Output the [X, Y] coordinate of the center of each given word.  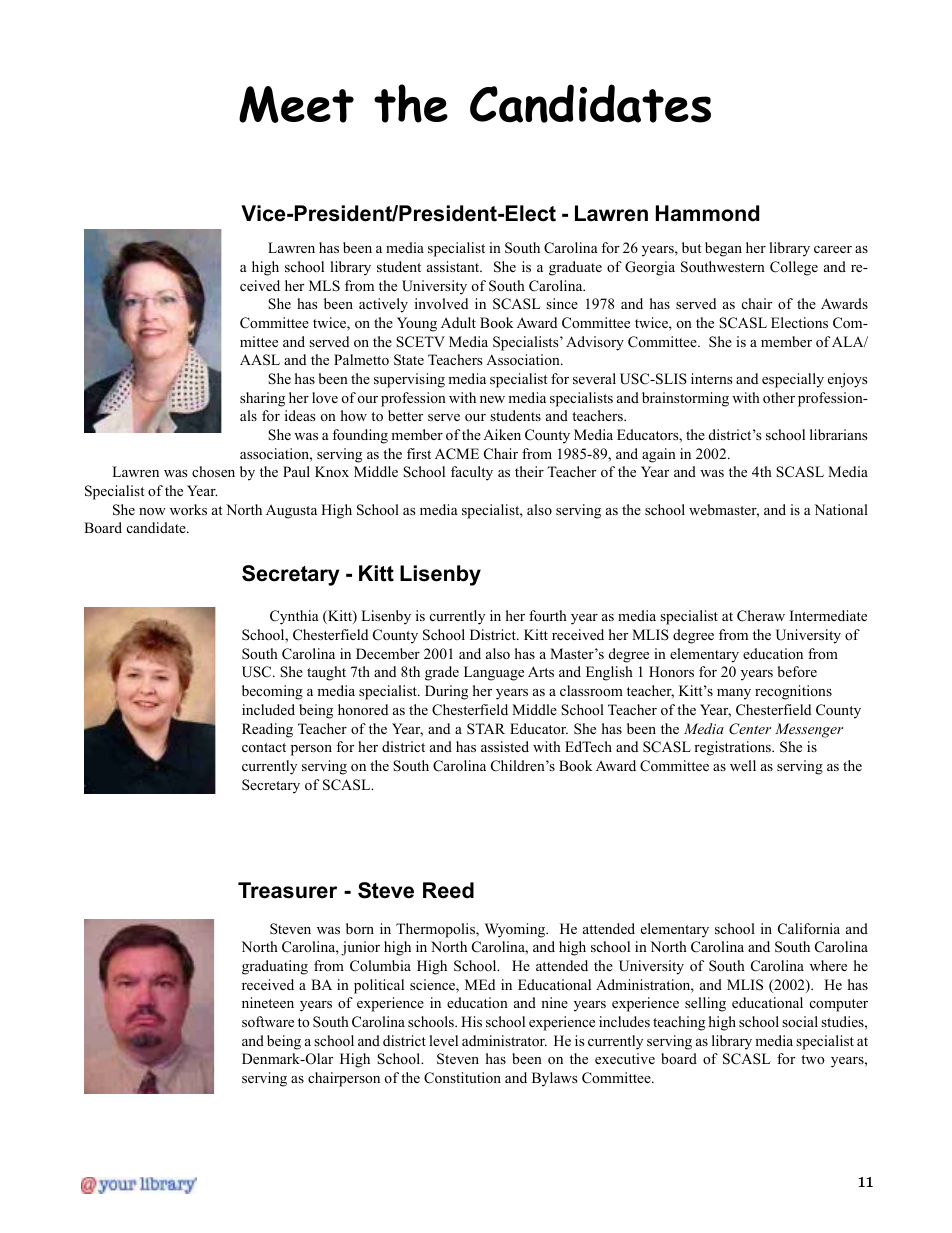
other [779, 398]
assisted [505, 746]
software [268, 1021]
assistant [454, 266]
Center [750, 729]
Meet [296, 104]
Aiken [502, 434]
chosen [213, 472]
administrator [504, 1041]
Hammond [707, 213]
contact [264, 747]
